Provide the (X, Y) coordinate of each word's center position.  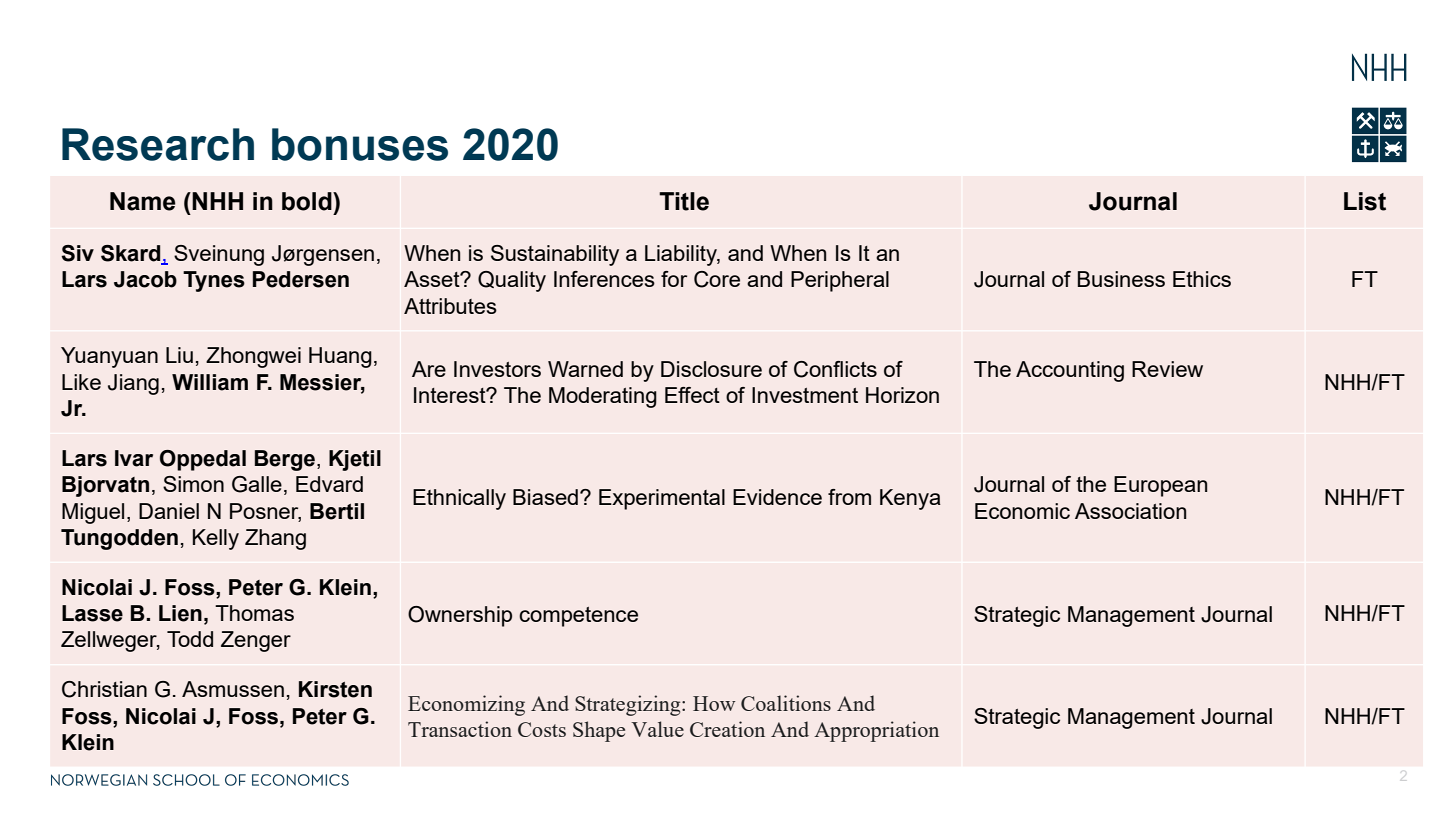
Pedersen (301, 279)
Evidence (777, 497)
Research (158, 144)
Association (1130, 511)
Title (684, 201)
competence (578, 617)
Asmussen (233, 689)
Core (717, 279)
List (1365, 201)
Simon (193, 484)
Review (1167, 369)
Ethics (1202, 279)
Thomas (254, 613)
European (1160, 486)
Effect (692, 395)
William (210, 382)
